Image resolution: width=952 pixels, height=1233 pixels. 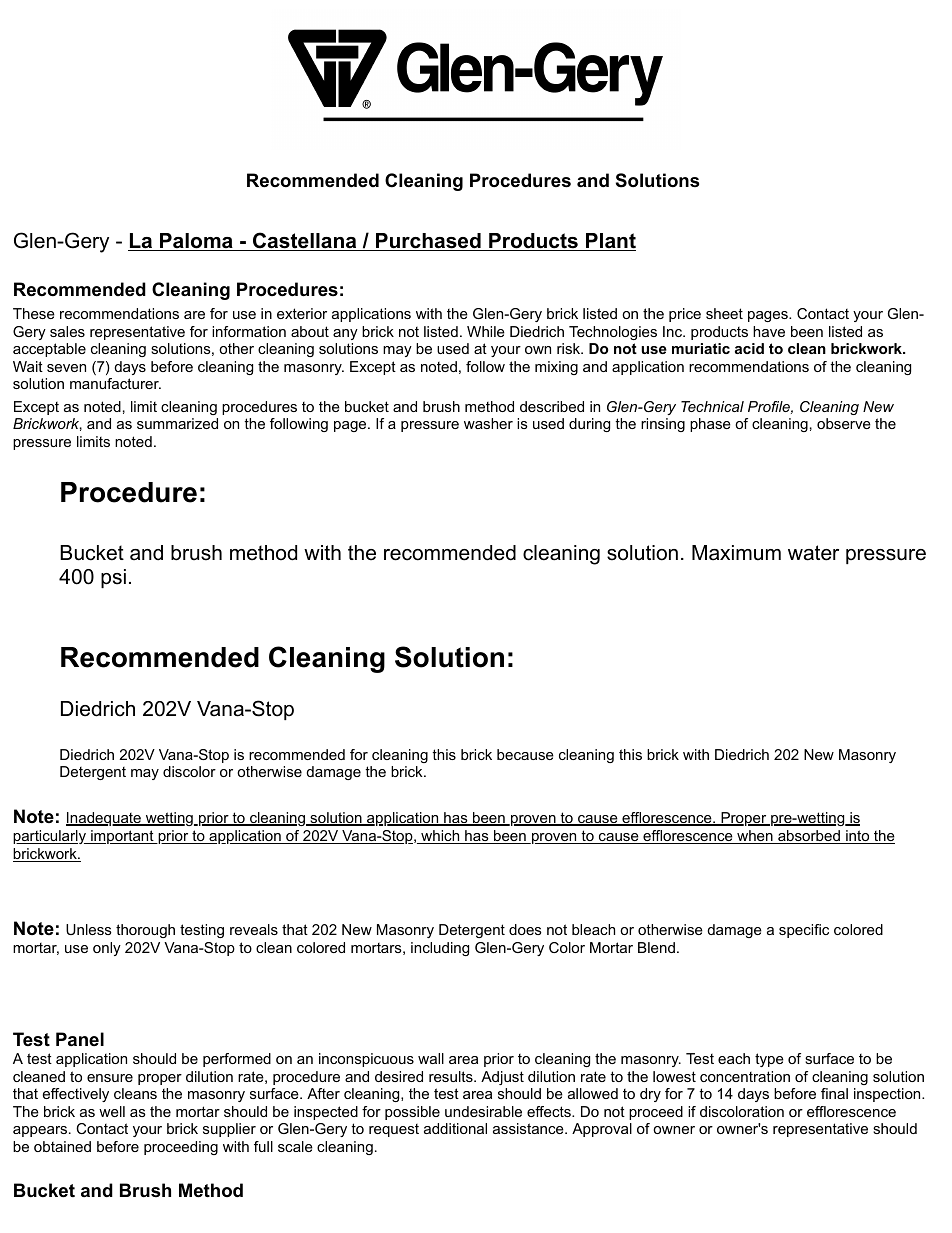 What do you see at coordinates (34, 313) in the document?
I see `These` at bounding box center [34, 313].
